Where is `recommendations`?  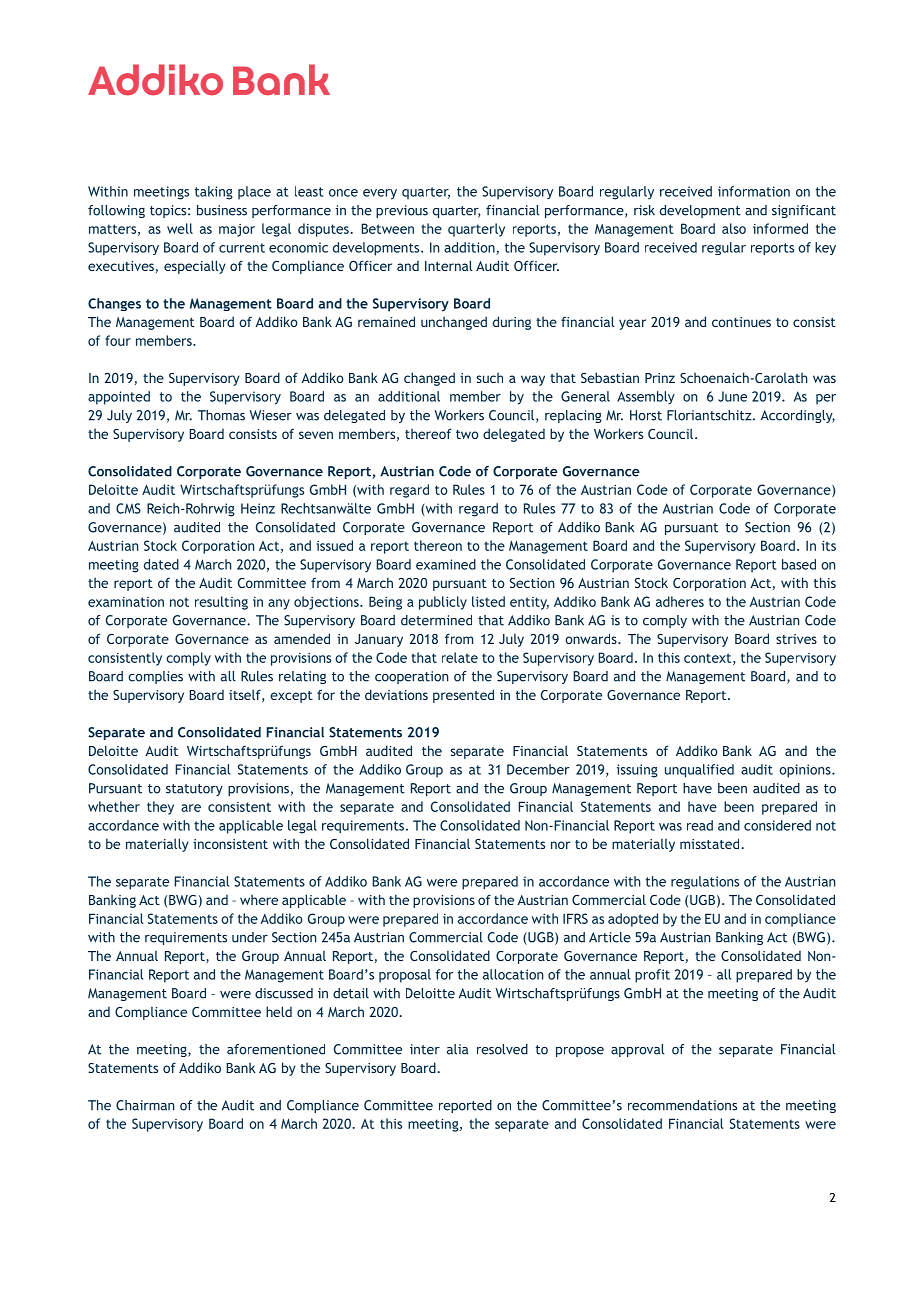
recommendations is located at coordinates (682, 1105).
